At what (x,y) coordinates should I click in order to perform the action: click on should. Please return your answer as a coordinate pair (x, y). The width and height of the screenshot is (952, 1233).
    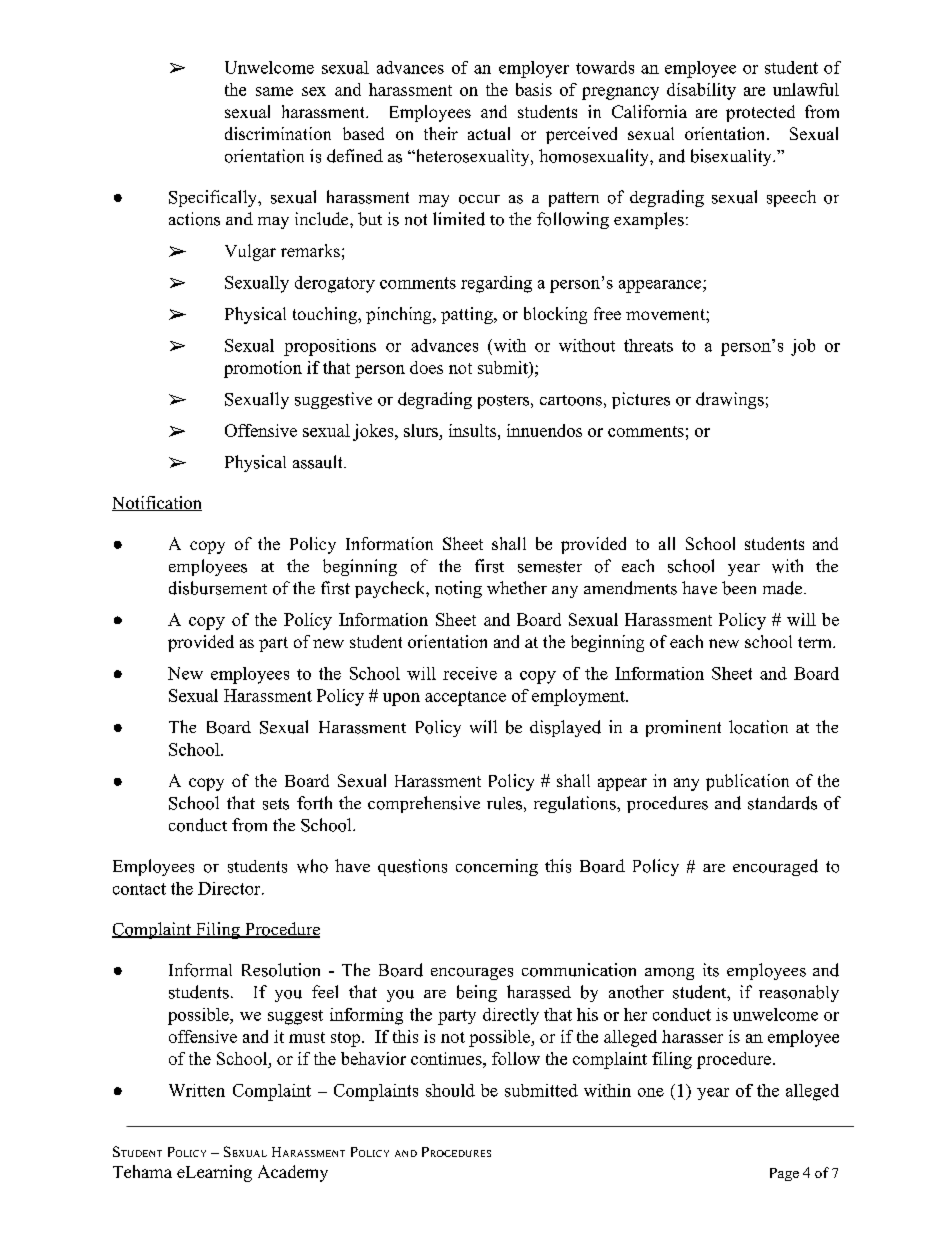
    Looking at the image, I should click on (450, 1090).
